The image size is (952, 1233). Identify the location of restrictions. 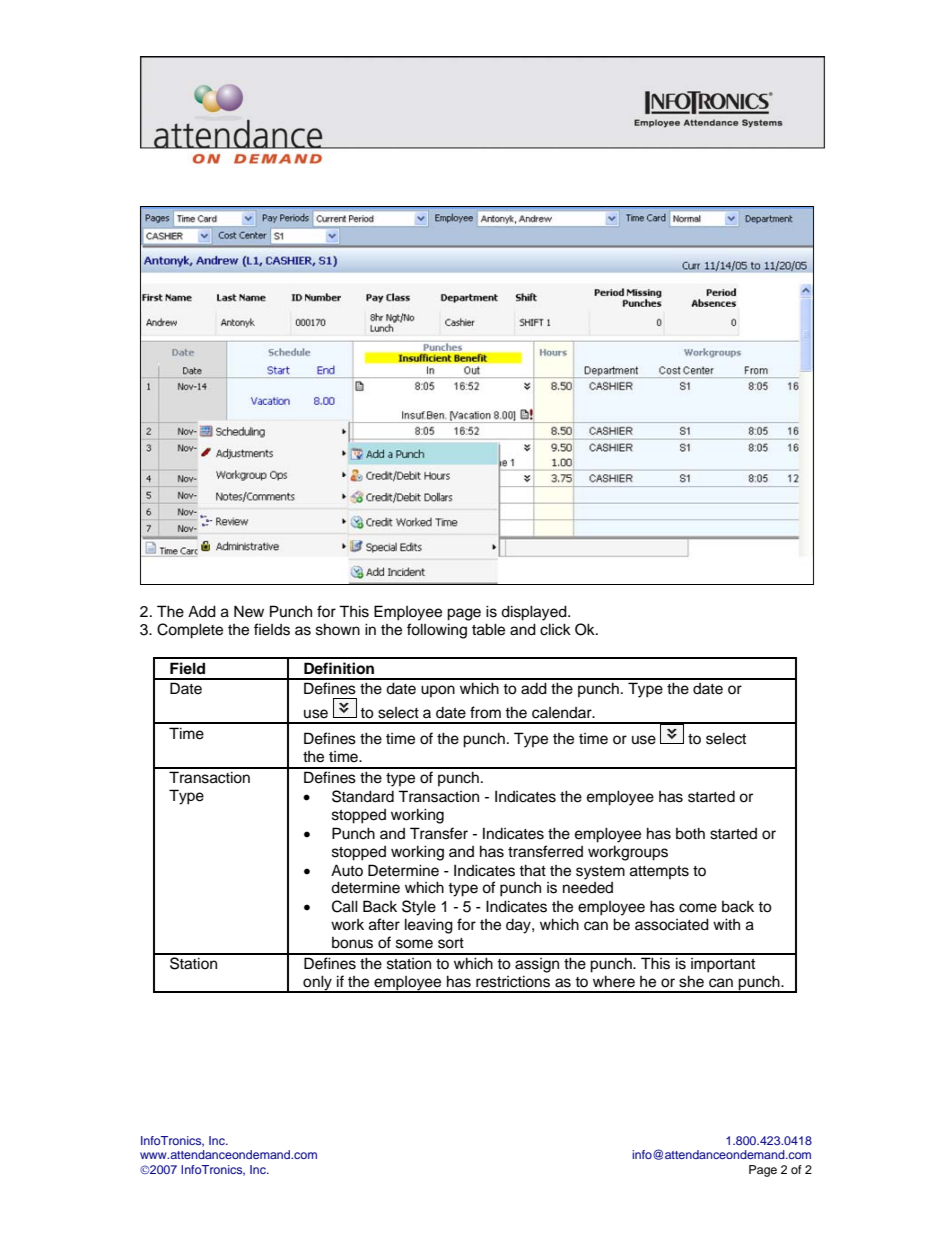
(513, 981).
